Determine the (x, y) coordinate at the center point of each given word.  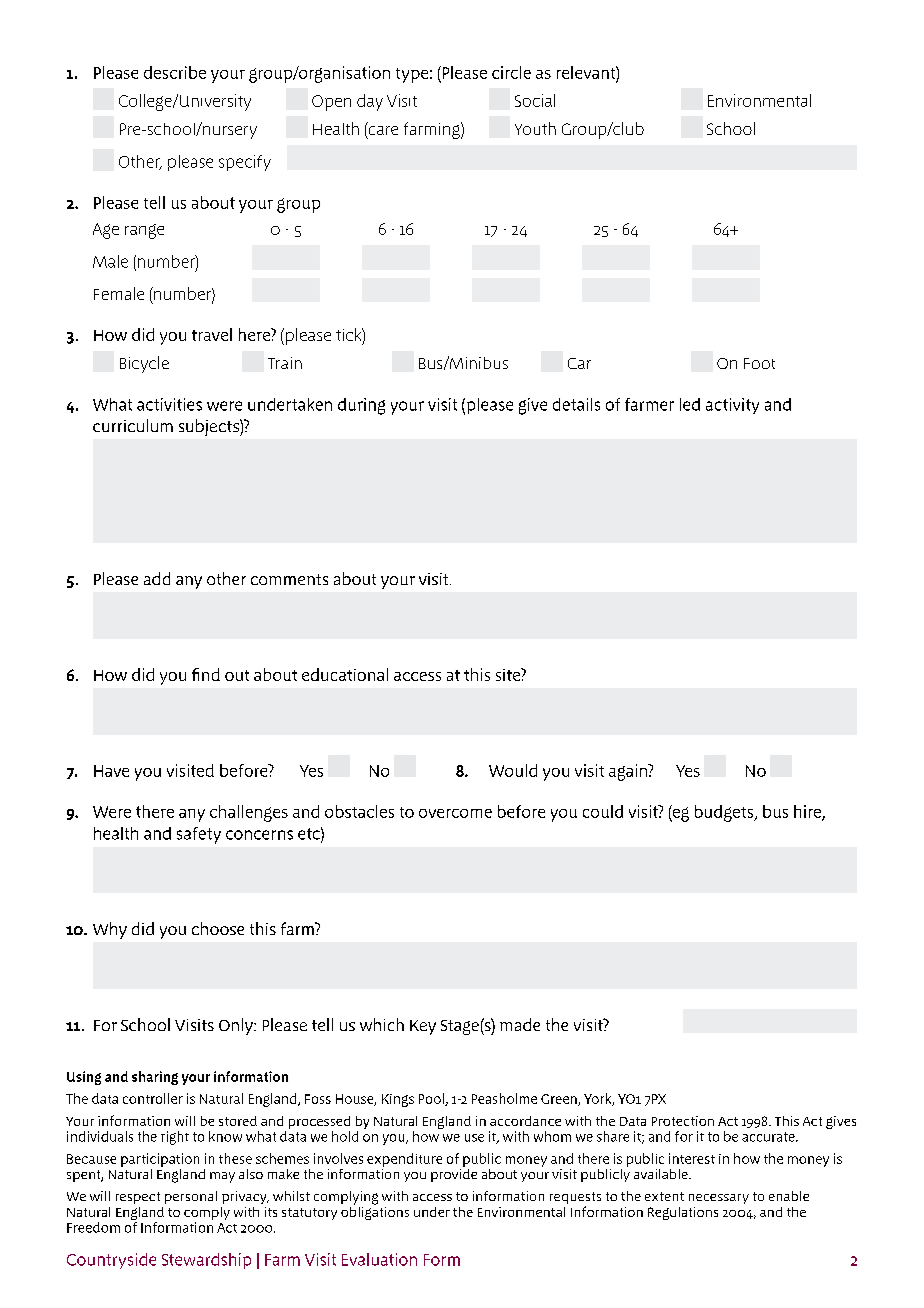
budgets (725, 813)
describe (175, 72)
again (629, 772)
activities (169, 404)
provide (454, 1174)
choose (218, 928)
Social (535, 100)
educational (345, 674)
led (690, 404)
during (361, 406)
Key (423, 1027)
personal (191, 1197)
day (370, 102)
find (206, 674)
